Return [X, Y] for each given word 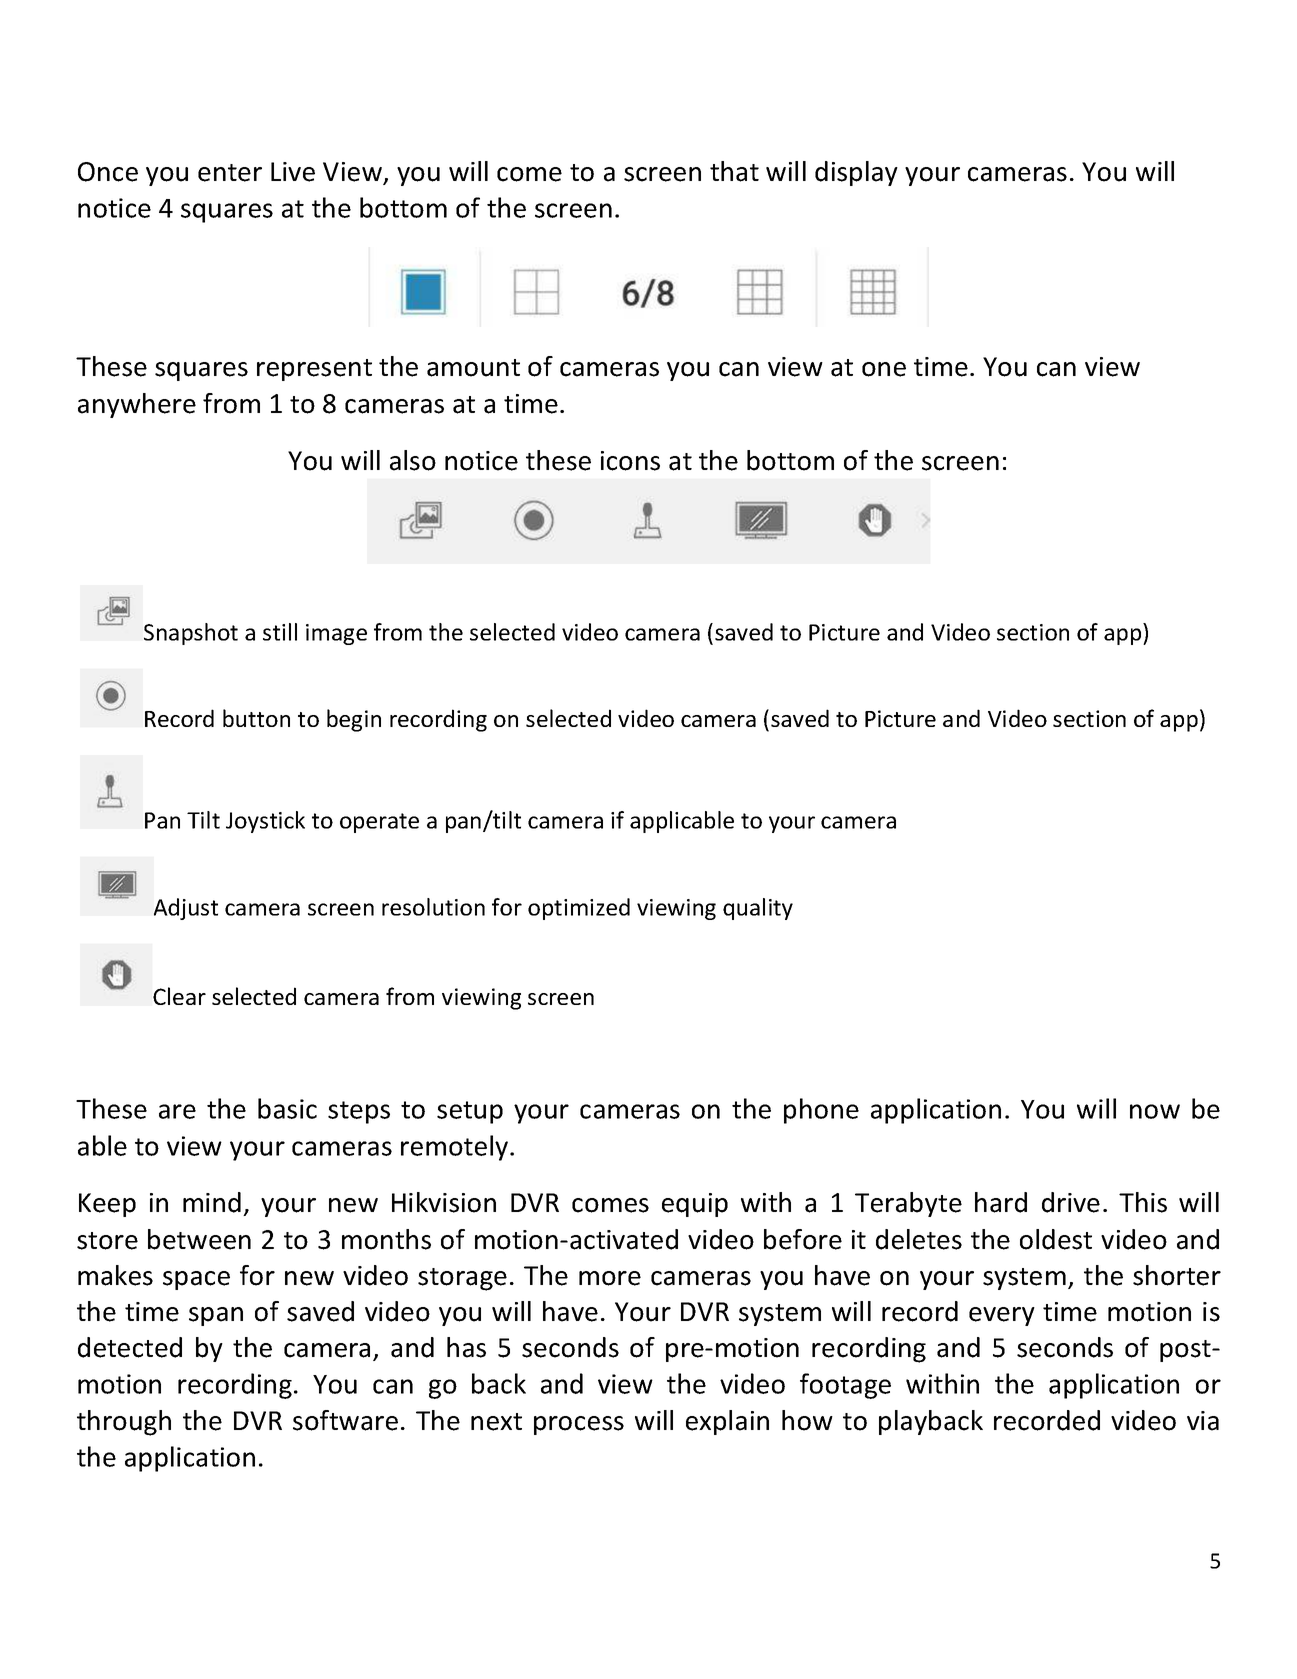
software [345, 1420]
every [1002, 1316]
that [734, 171]
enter [230, 173]
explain [727, 1422]
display [856, 173]
